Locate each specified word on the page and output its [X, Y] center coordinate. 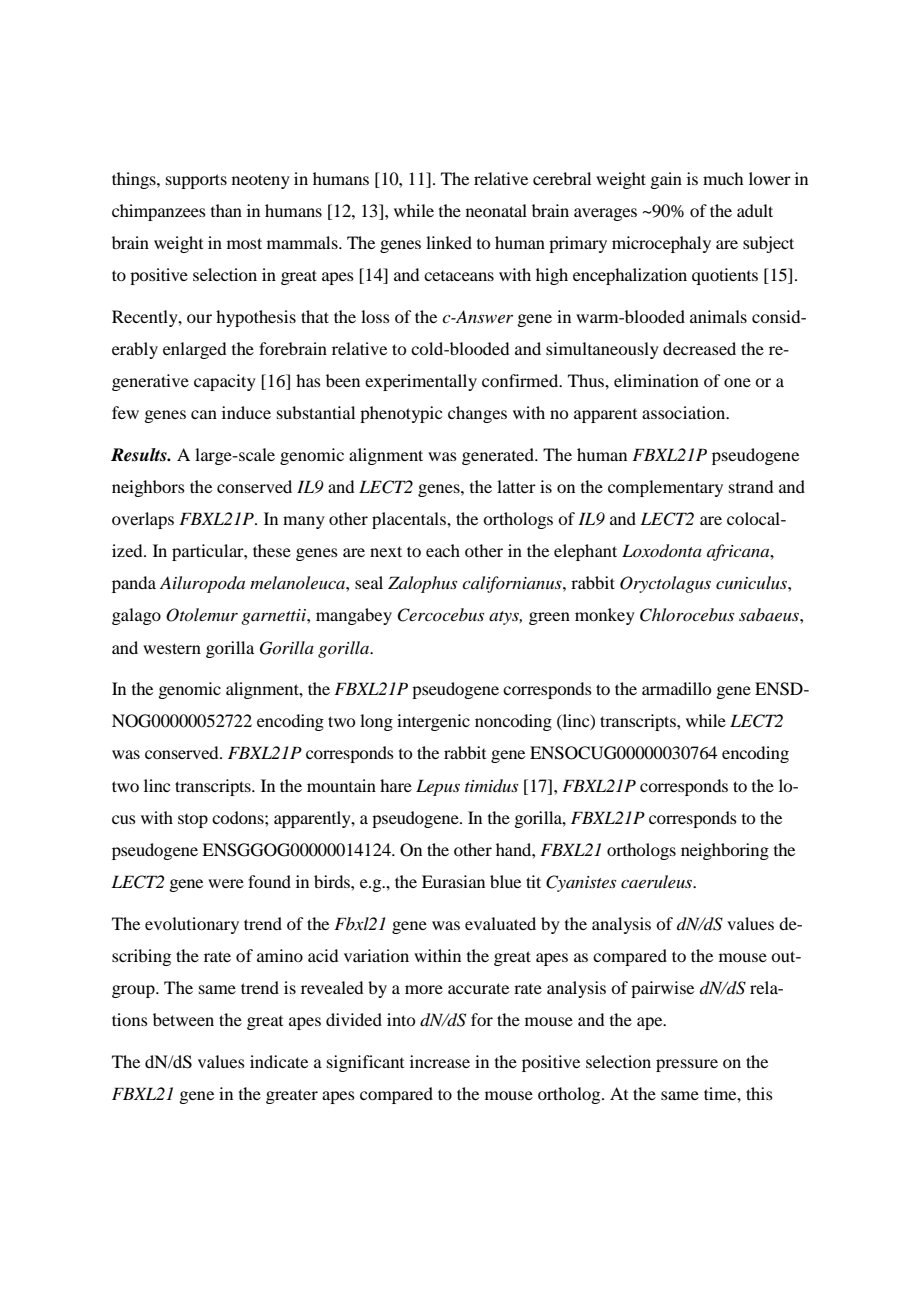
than [226, 210]
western [172, 648]
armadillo [676, 688]
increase [440, 1061]
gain [666, 180]
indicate [279, 1061]
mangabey [354, 616]
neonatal [496, 210]
